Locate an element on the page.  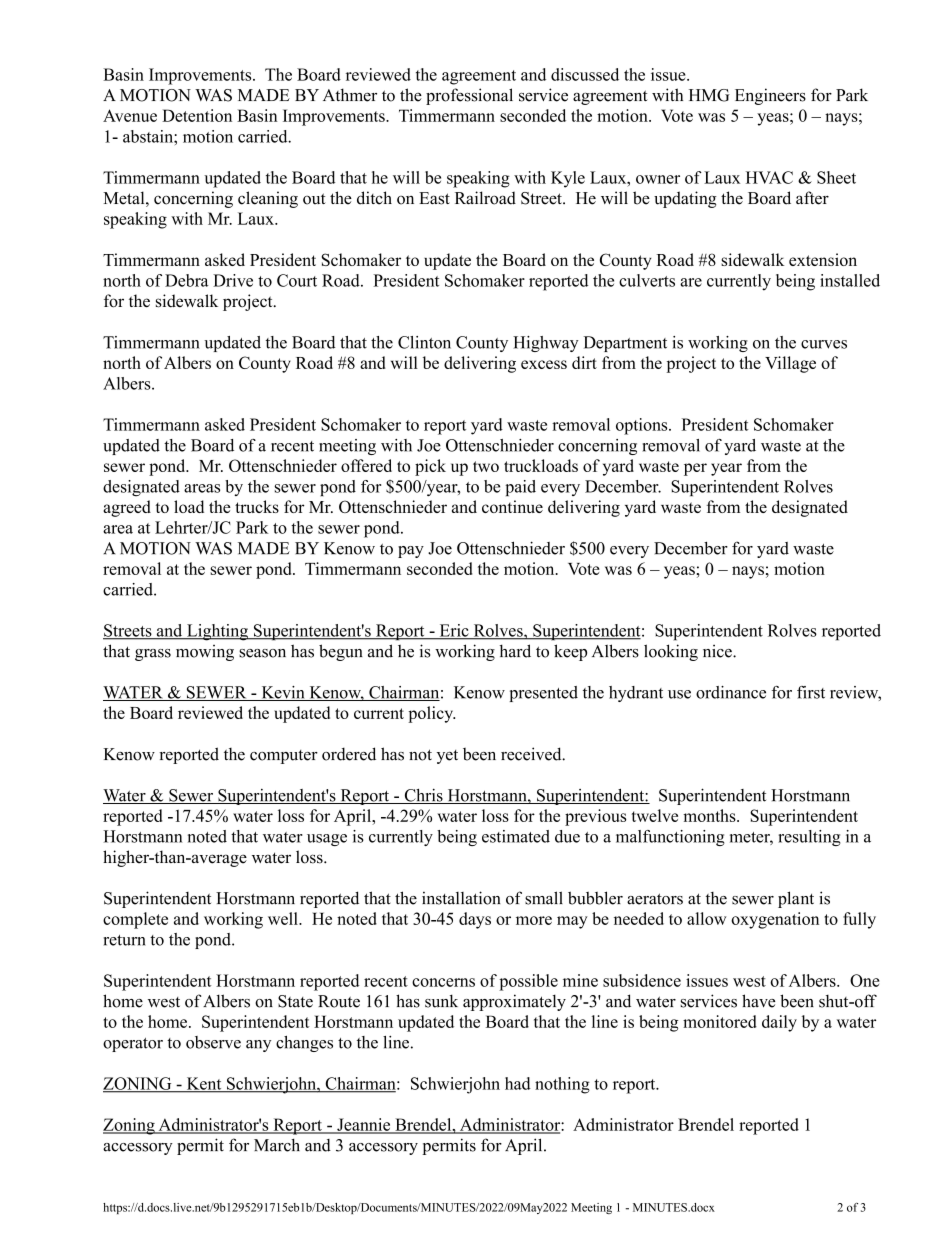
months is located at coordinates (710, 815).
